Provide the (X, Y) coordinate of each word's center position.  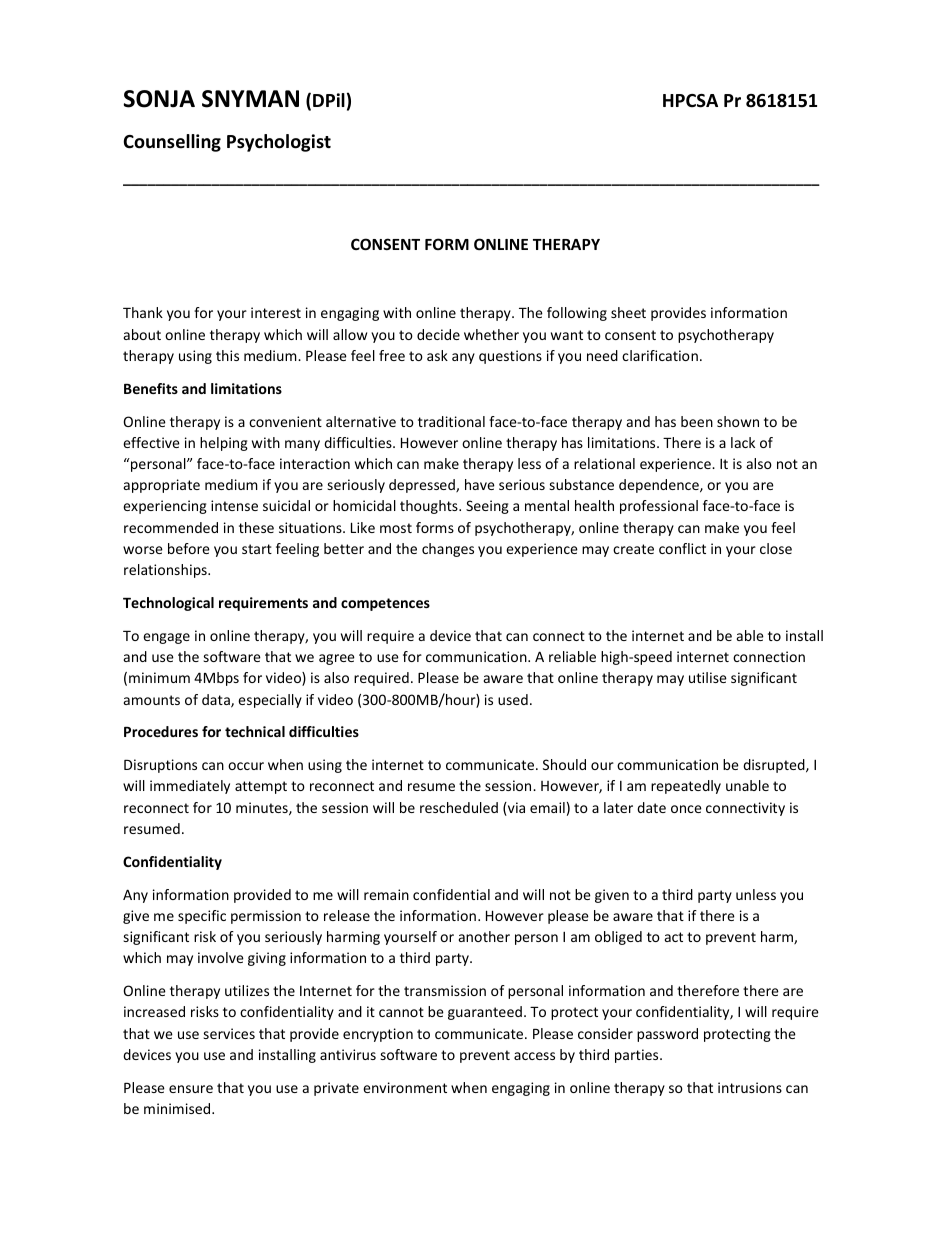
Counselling (172, 143)
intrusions (750, 1087)
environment (405, 1087)
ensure (191, 1089)
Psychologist (279, 143)
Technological (168, 604)
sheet (628, 312)
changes (448, 550)
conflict (682, 548)
